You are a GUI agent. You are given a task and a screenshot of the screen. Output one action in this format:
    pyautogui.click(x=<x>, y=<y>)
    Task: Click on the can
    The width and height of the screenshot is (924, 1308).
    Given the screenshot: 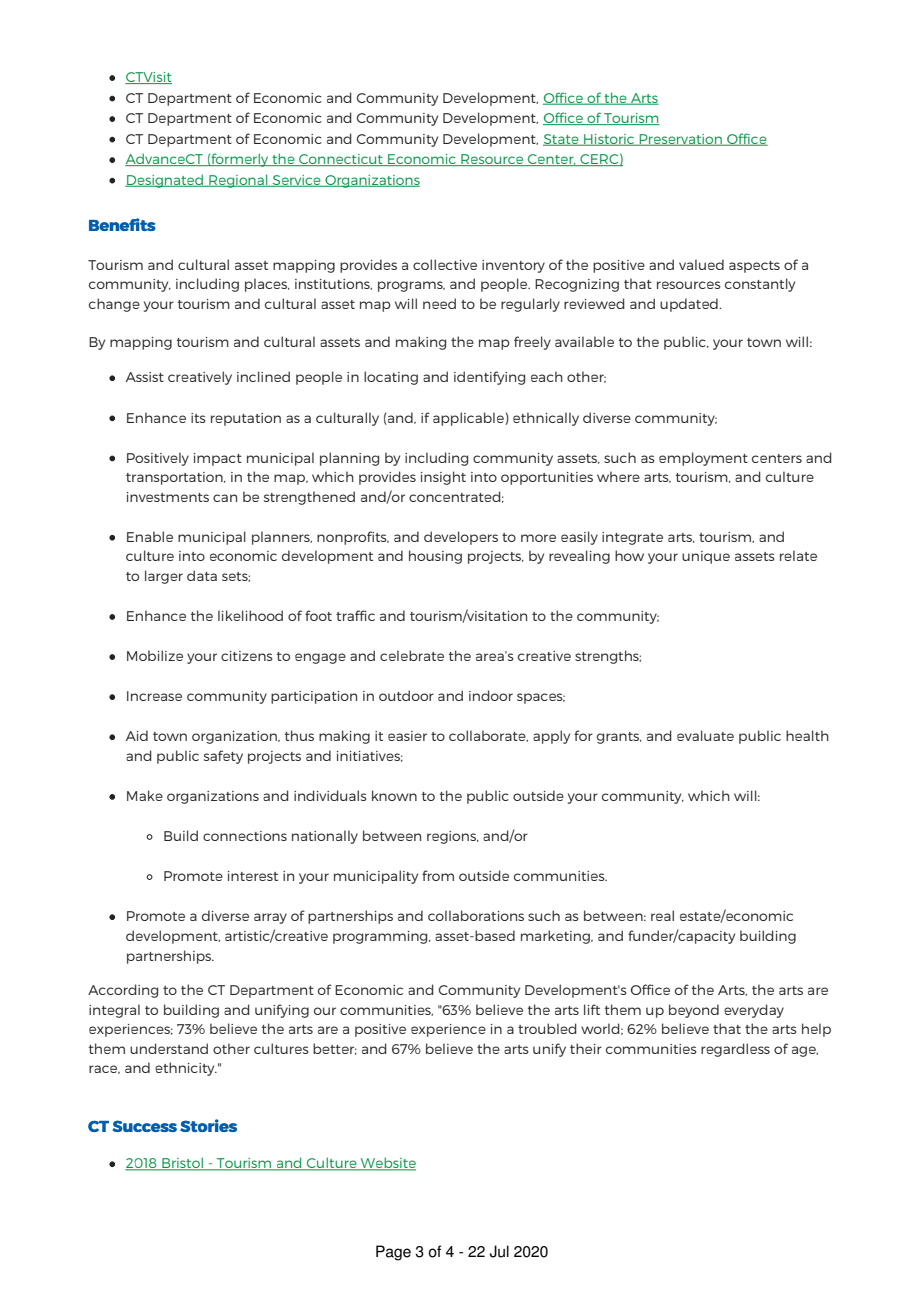 What is the action you would take?
    pyautogui.click(x=225, y=498)
